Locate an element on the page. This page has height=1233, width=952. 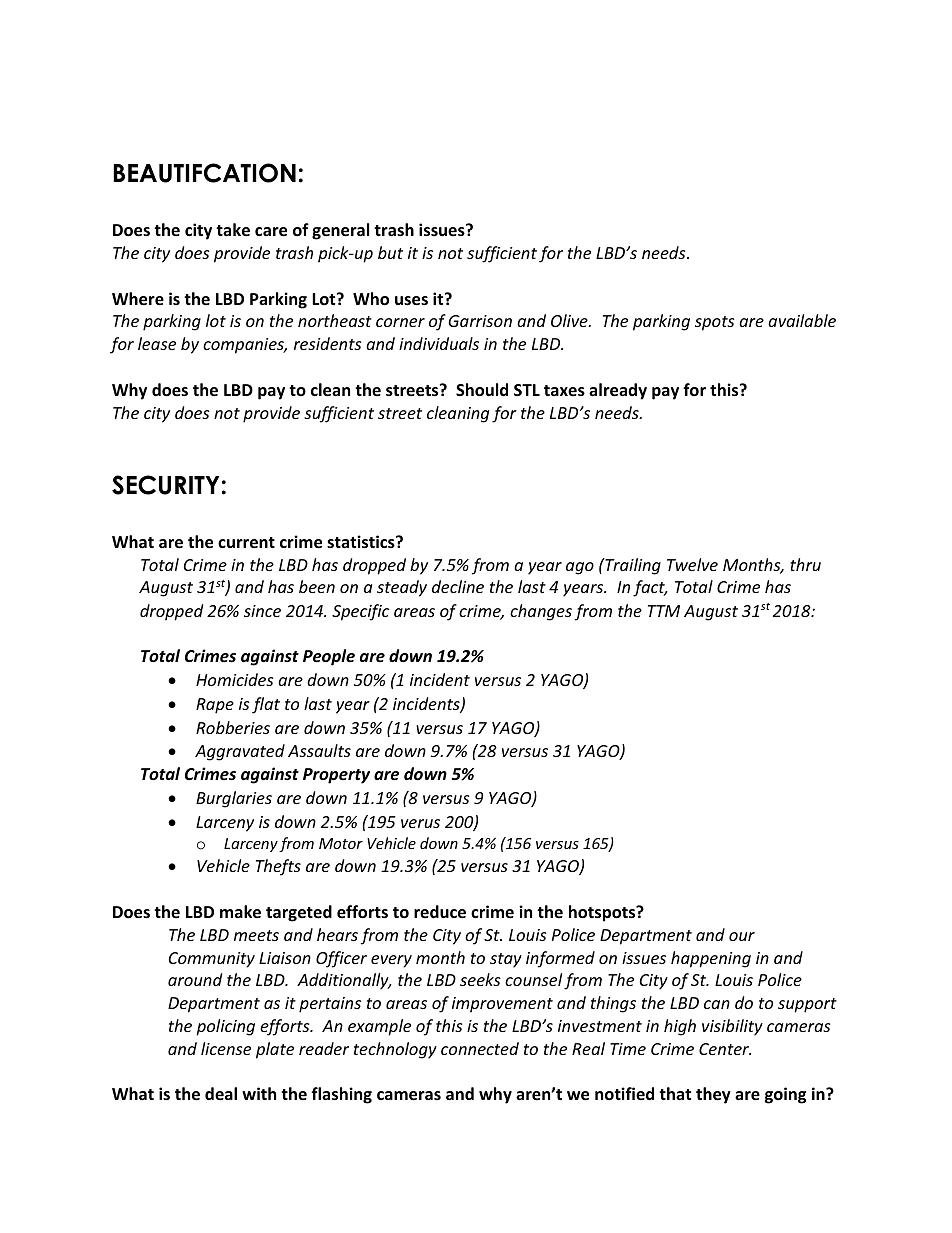
take is located at coordinates (233, 230).
